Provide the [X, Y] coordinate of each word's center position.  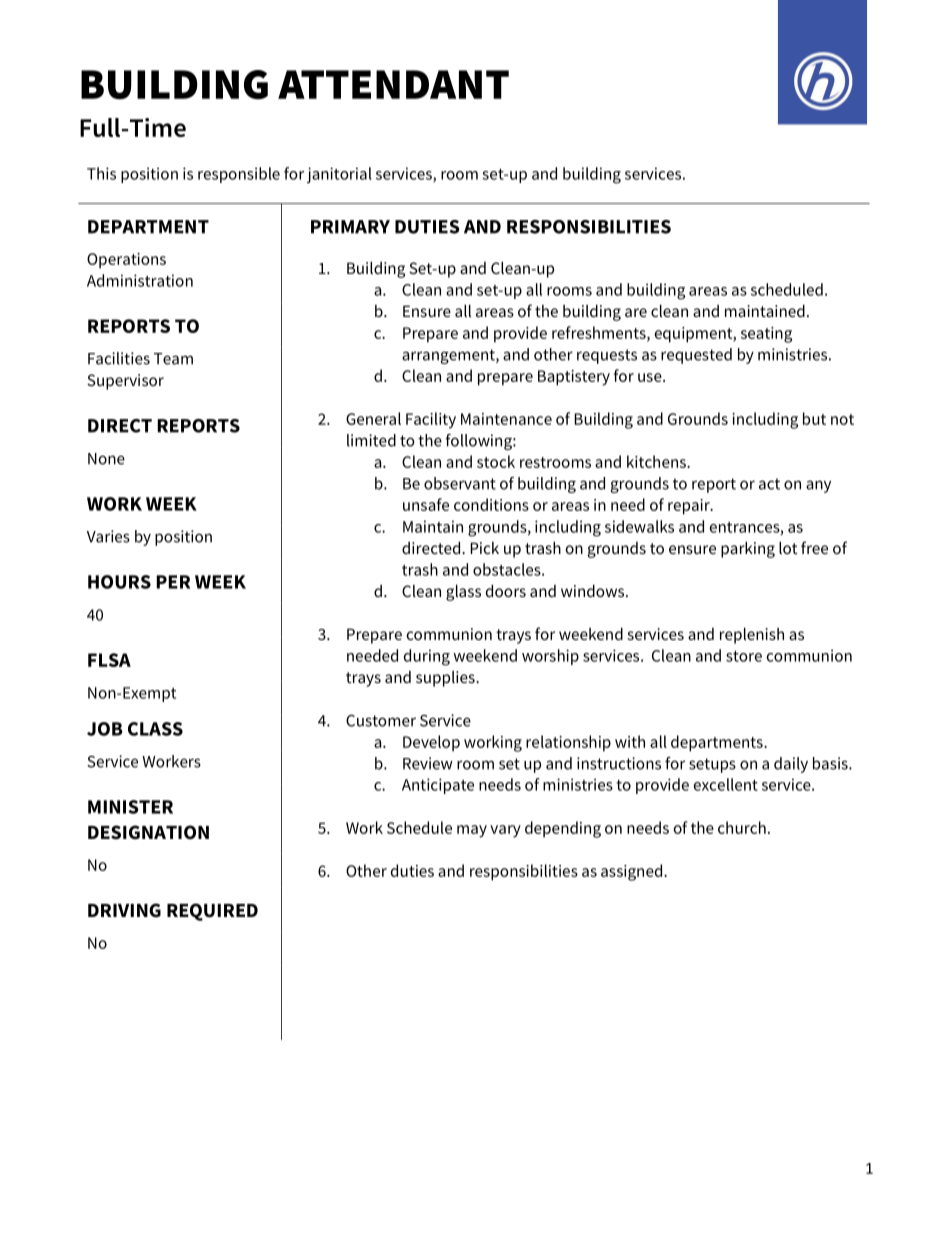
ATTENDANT [393, 84]
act [769, 484]
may [472, 831]
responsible [239, 175]
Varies [108, 536]
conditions [491, 504]
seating [766, 335]
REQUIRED [212, 912]
